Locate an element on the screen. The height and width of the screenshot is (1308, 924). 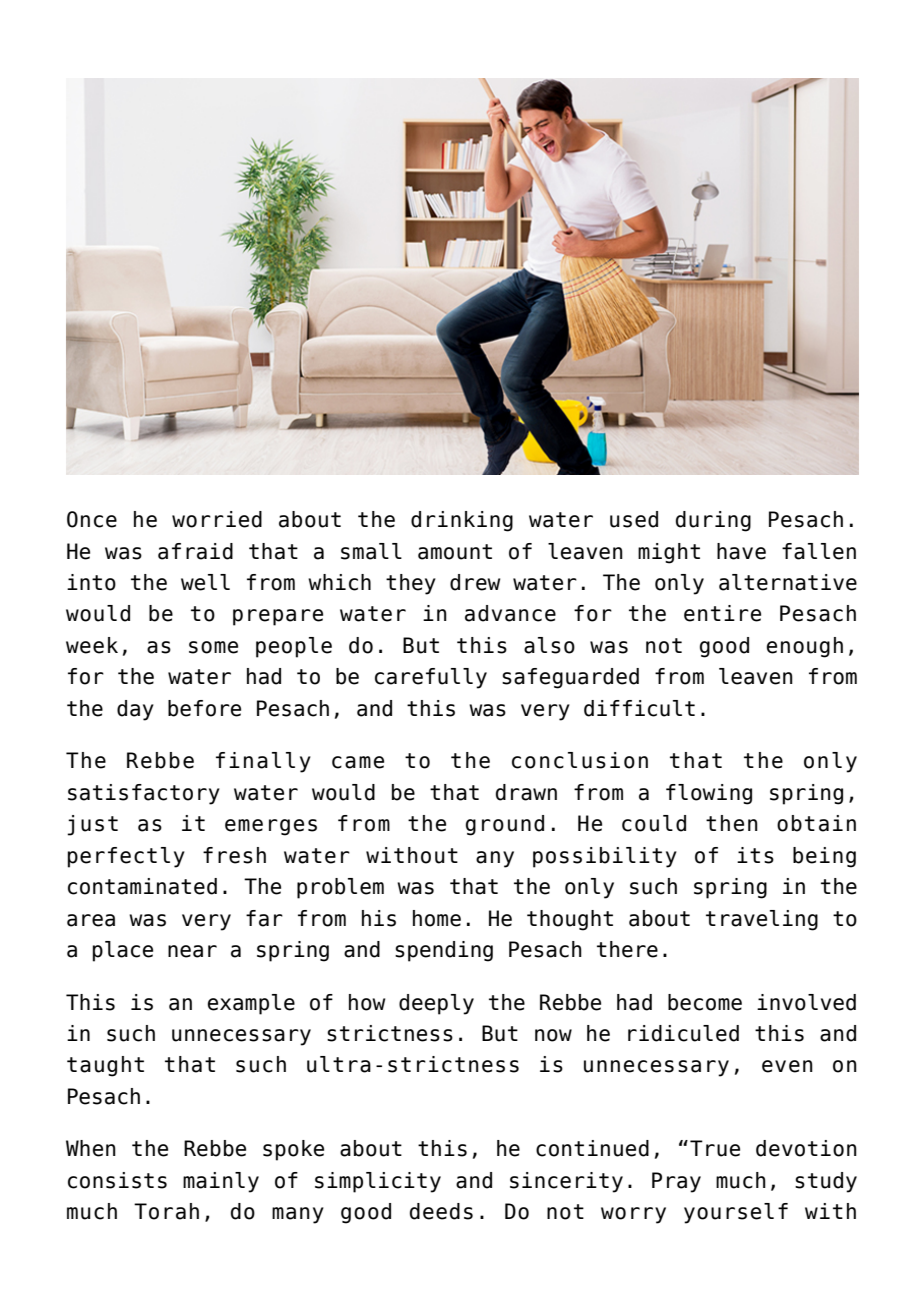
deeds is located at coordinates (441, 1211).
